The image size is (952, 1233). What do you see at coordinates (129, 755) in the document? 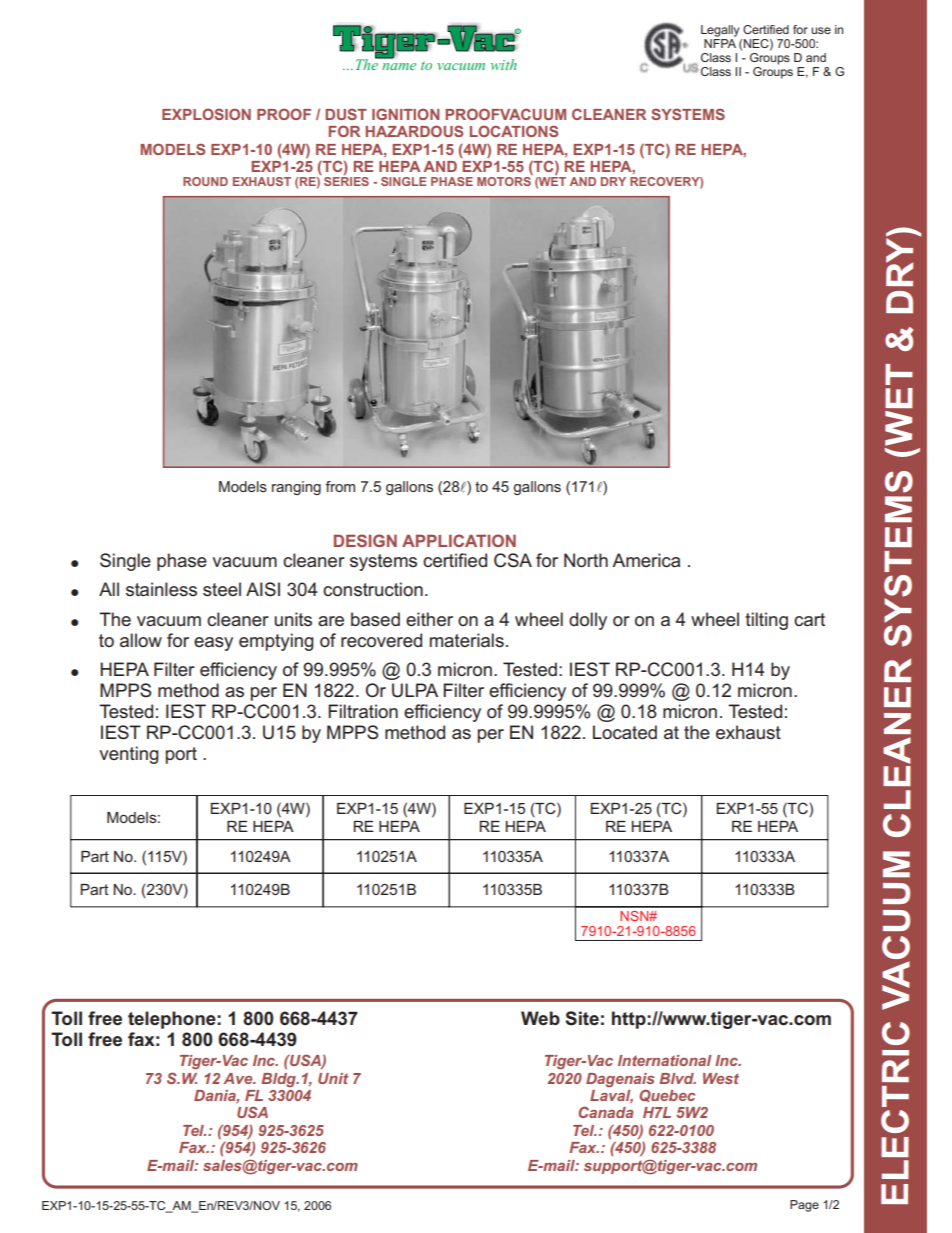
I see `venting` at bounding box center [129, 755].
